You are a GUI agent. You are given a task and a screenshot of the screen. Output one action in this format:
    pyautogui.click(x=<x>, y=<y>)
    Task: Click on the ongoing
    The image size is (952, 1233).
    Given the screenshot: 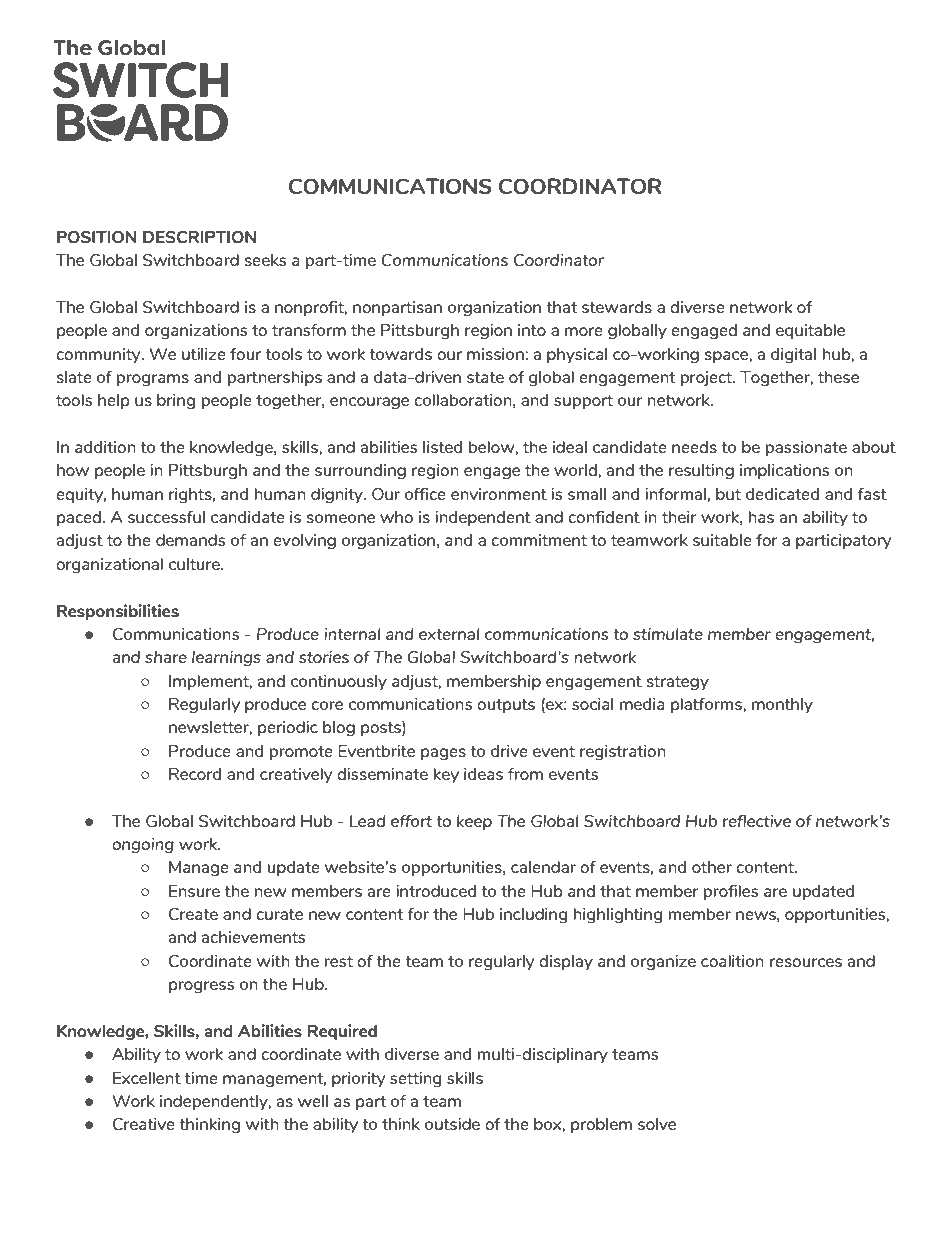 What is the action you would take?
    pyautogui.click(x=143, y=846)
